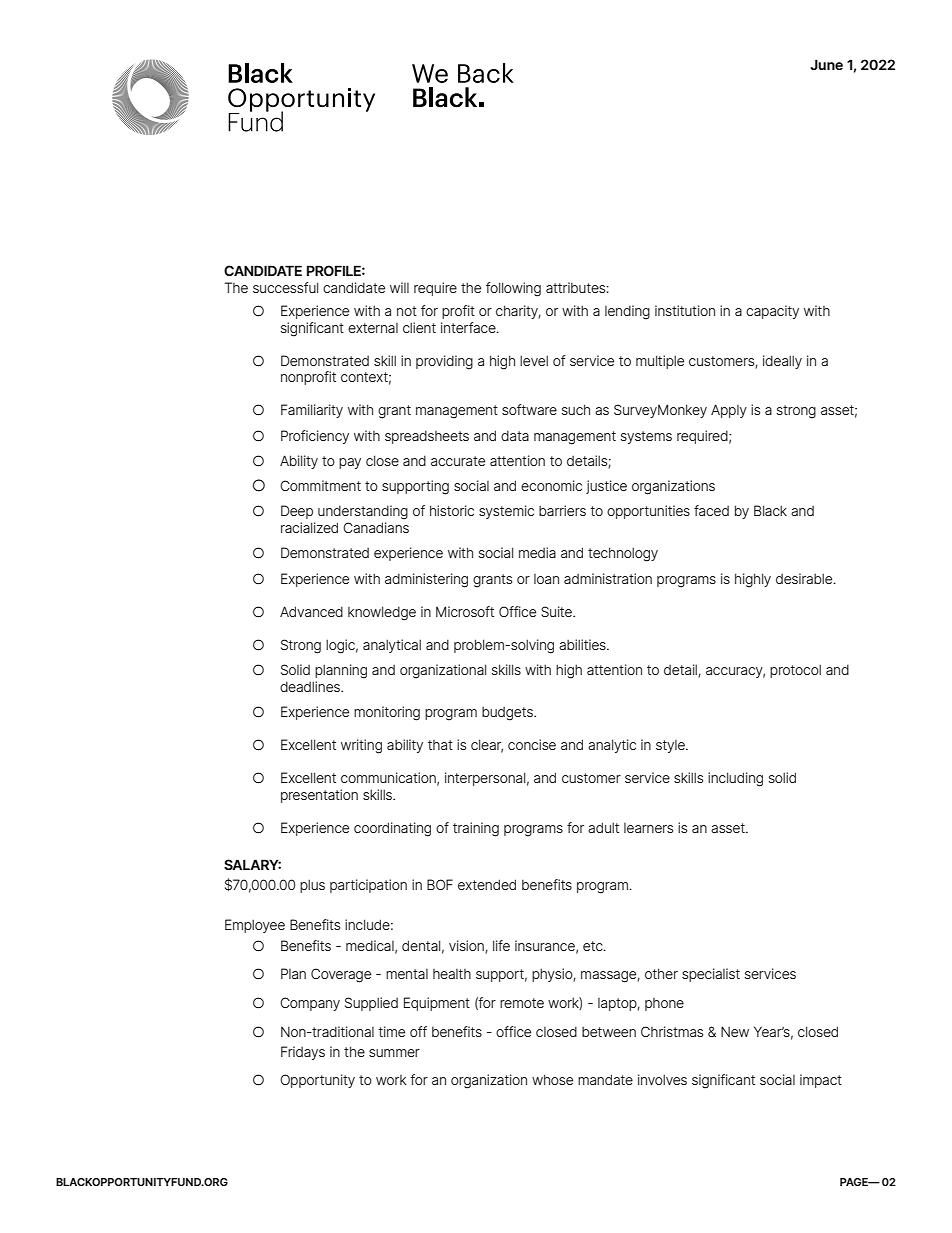 This screenshot has height=1233, width=952. Describe the element at coordinates (782, 362) in the screenshot. I see `ideally` at that location.
